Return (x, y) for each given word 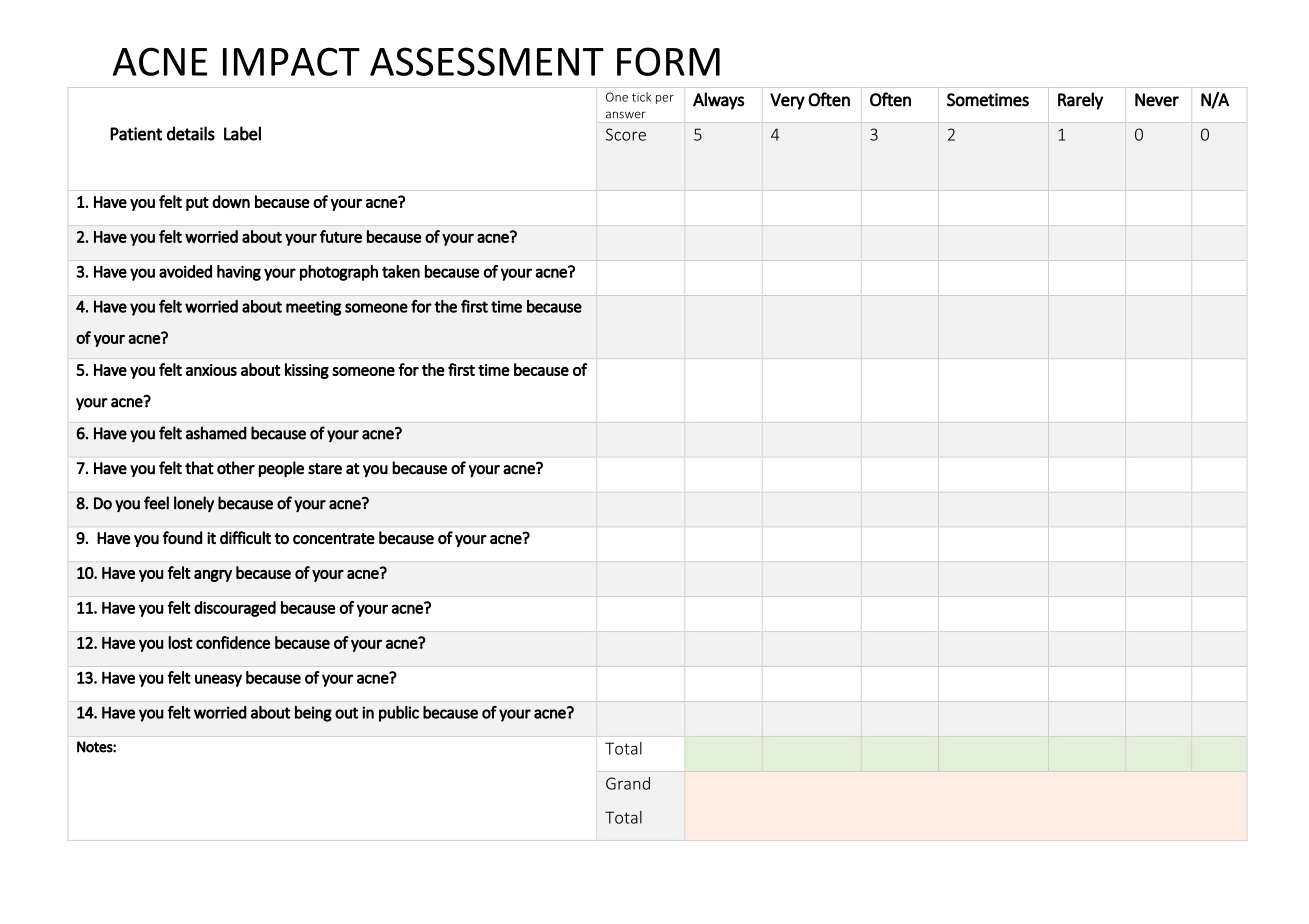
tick (641, 97)
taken (401, 271)
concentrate (334, 538)
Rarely (1080, 101)
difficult (245, 537)
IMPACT (291, 61)
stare (325, 469)
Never (1157, 100)
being (313, 714)
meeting (314, 308)
